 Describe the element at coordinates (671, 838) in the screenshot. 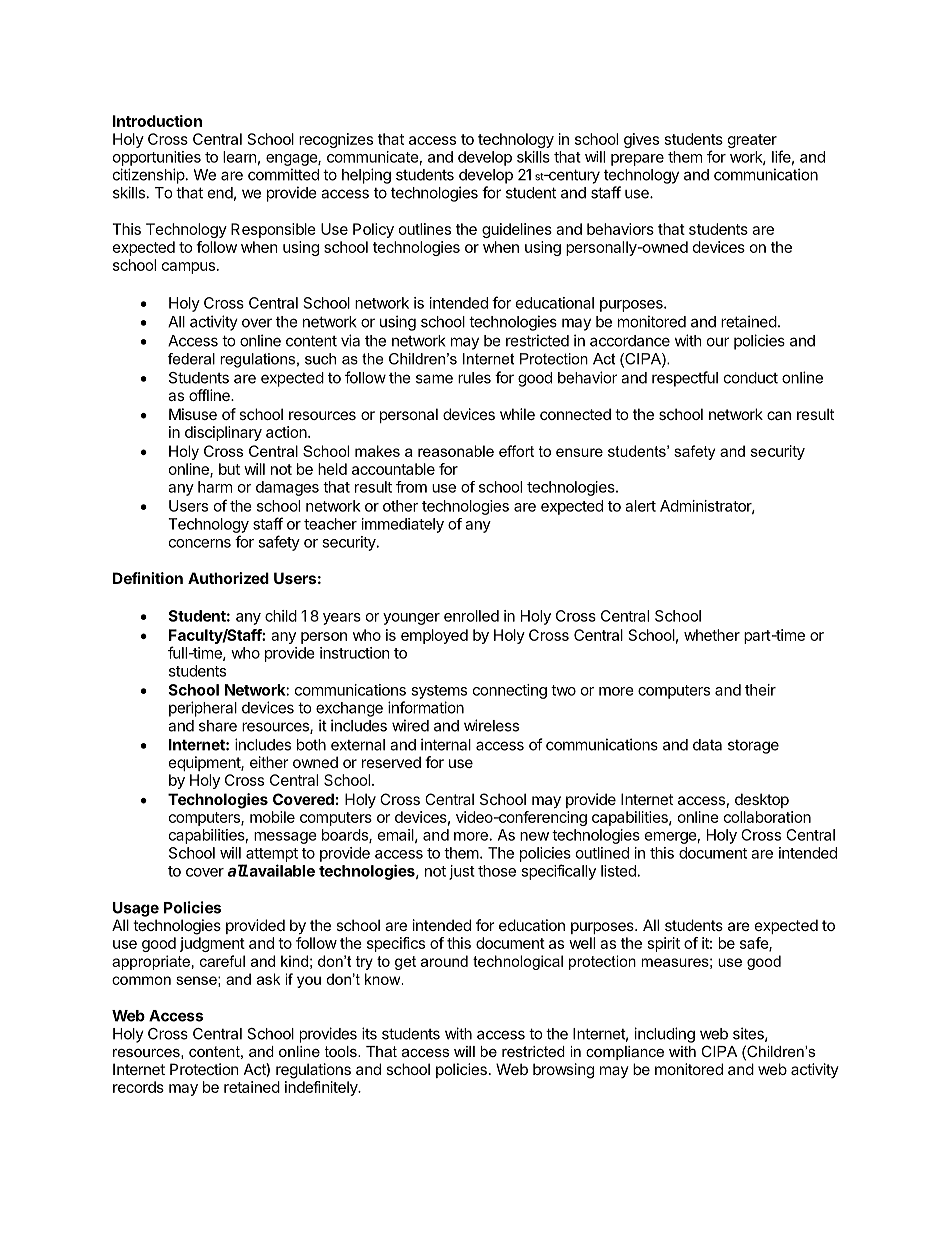

I see `emerge` at that location.
